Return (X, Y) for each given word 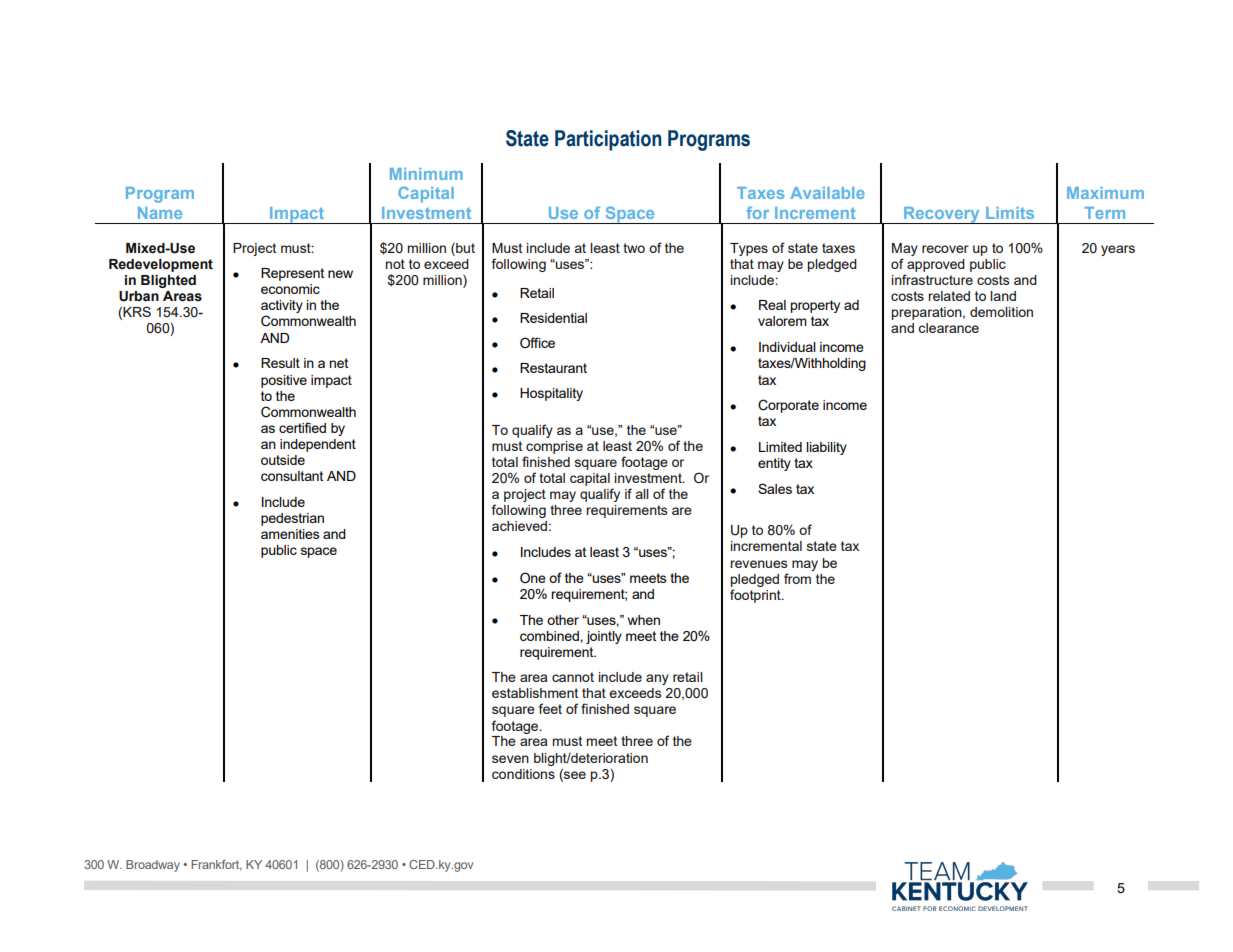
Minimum (426, 174)
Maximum (1105, 193)
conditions (523, 774)
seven (510, 759)
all (642, 494)
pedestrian (292, 519)
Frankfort (216, 865)
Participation (608, 140)
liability (826, 448)
